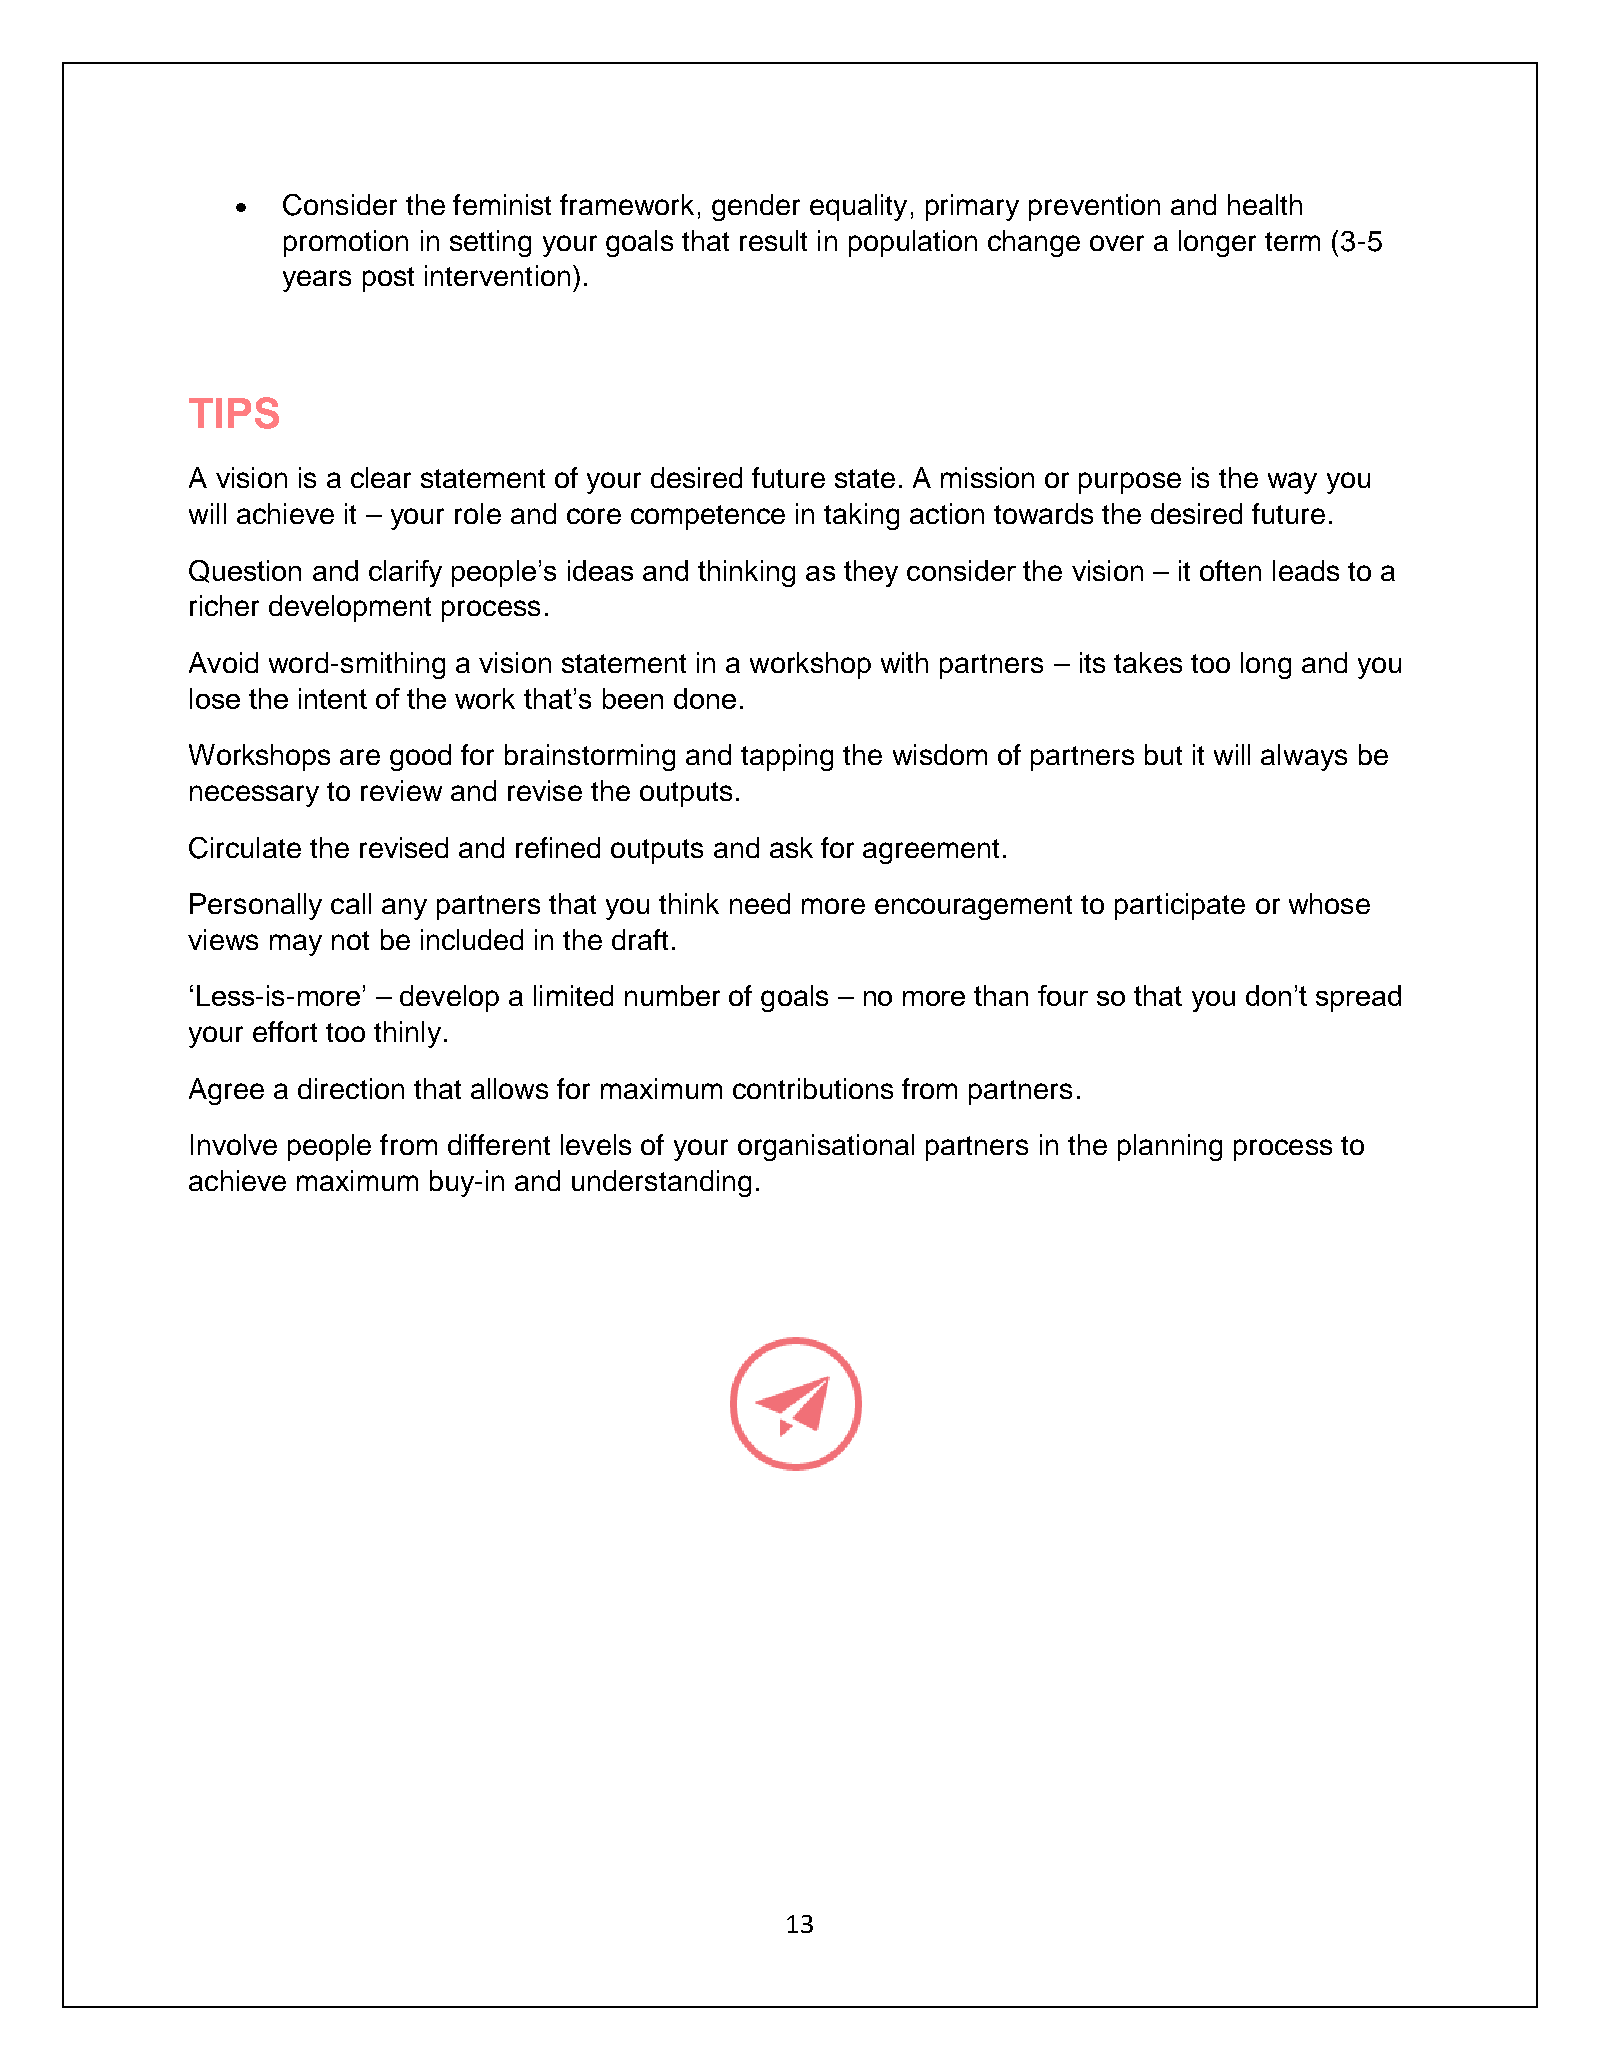 The width and height of the image is (1600, 2070). I want to click on ask, so click(791, 847).
